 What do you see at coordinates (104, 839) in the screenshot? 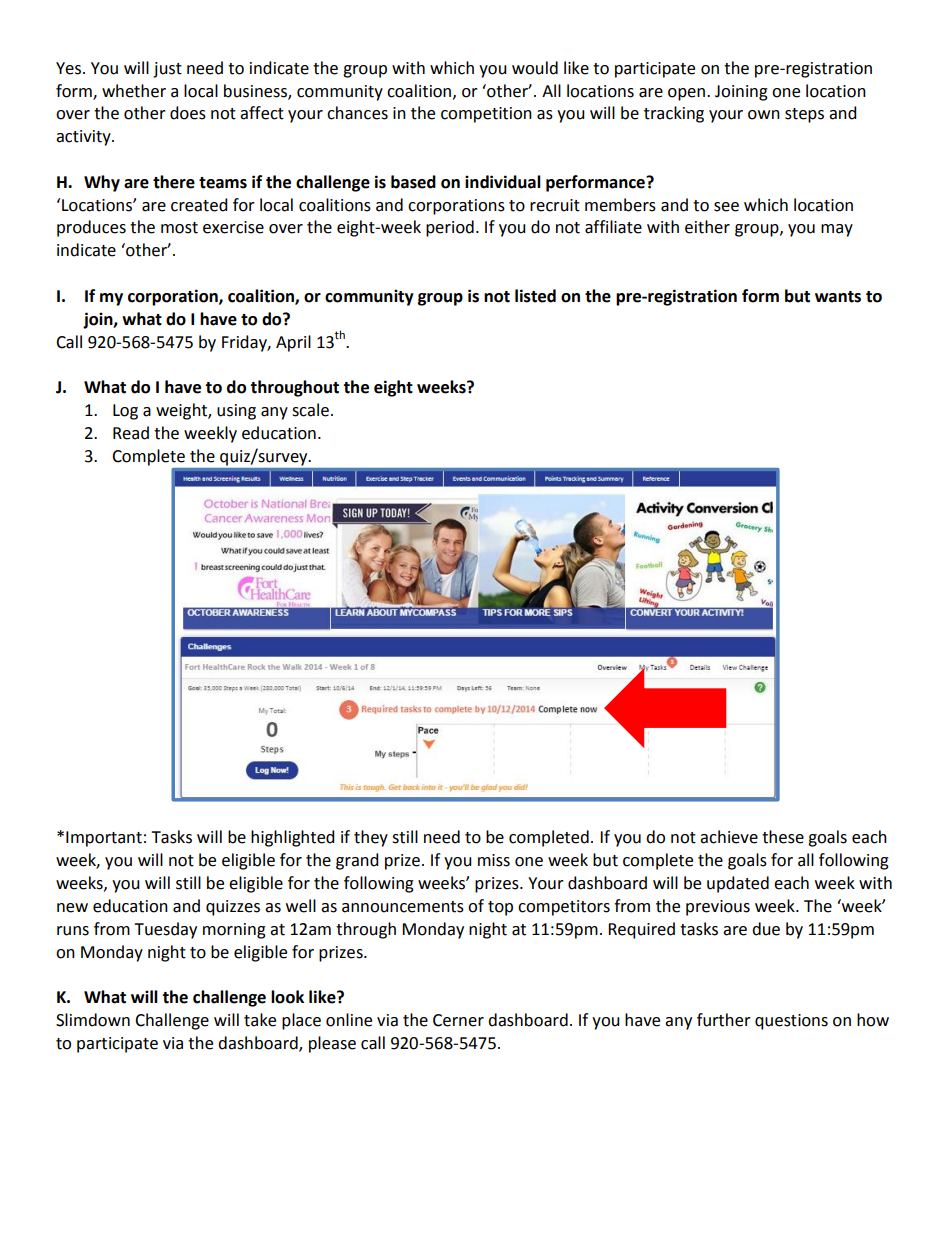
I see `Important` at bounding box center [104, 839].
